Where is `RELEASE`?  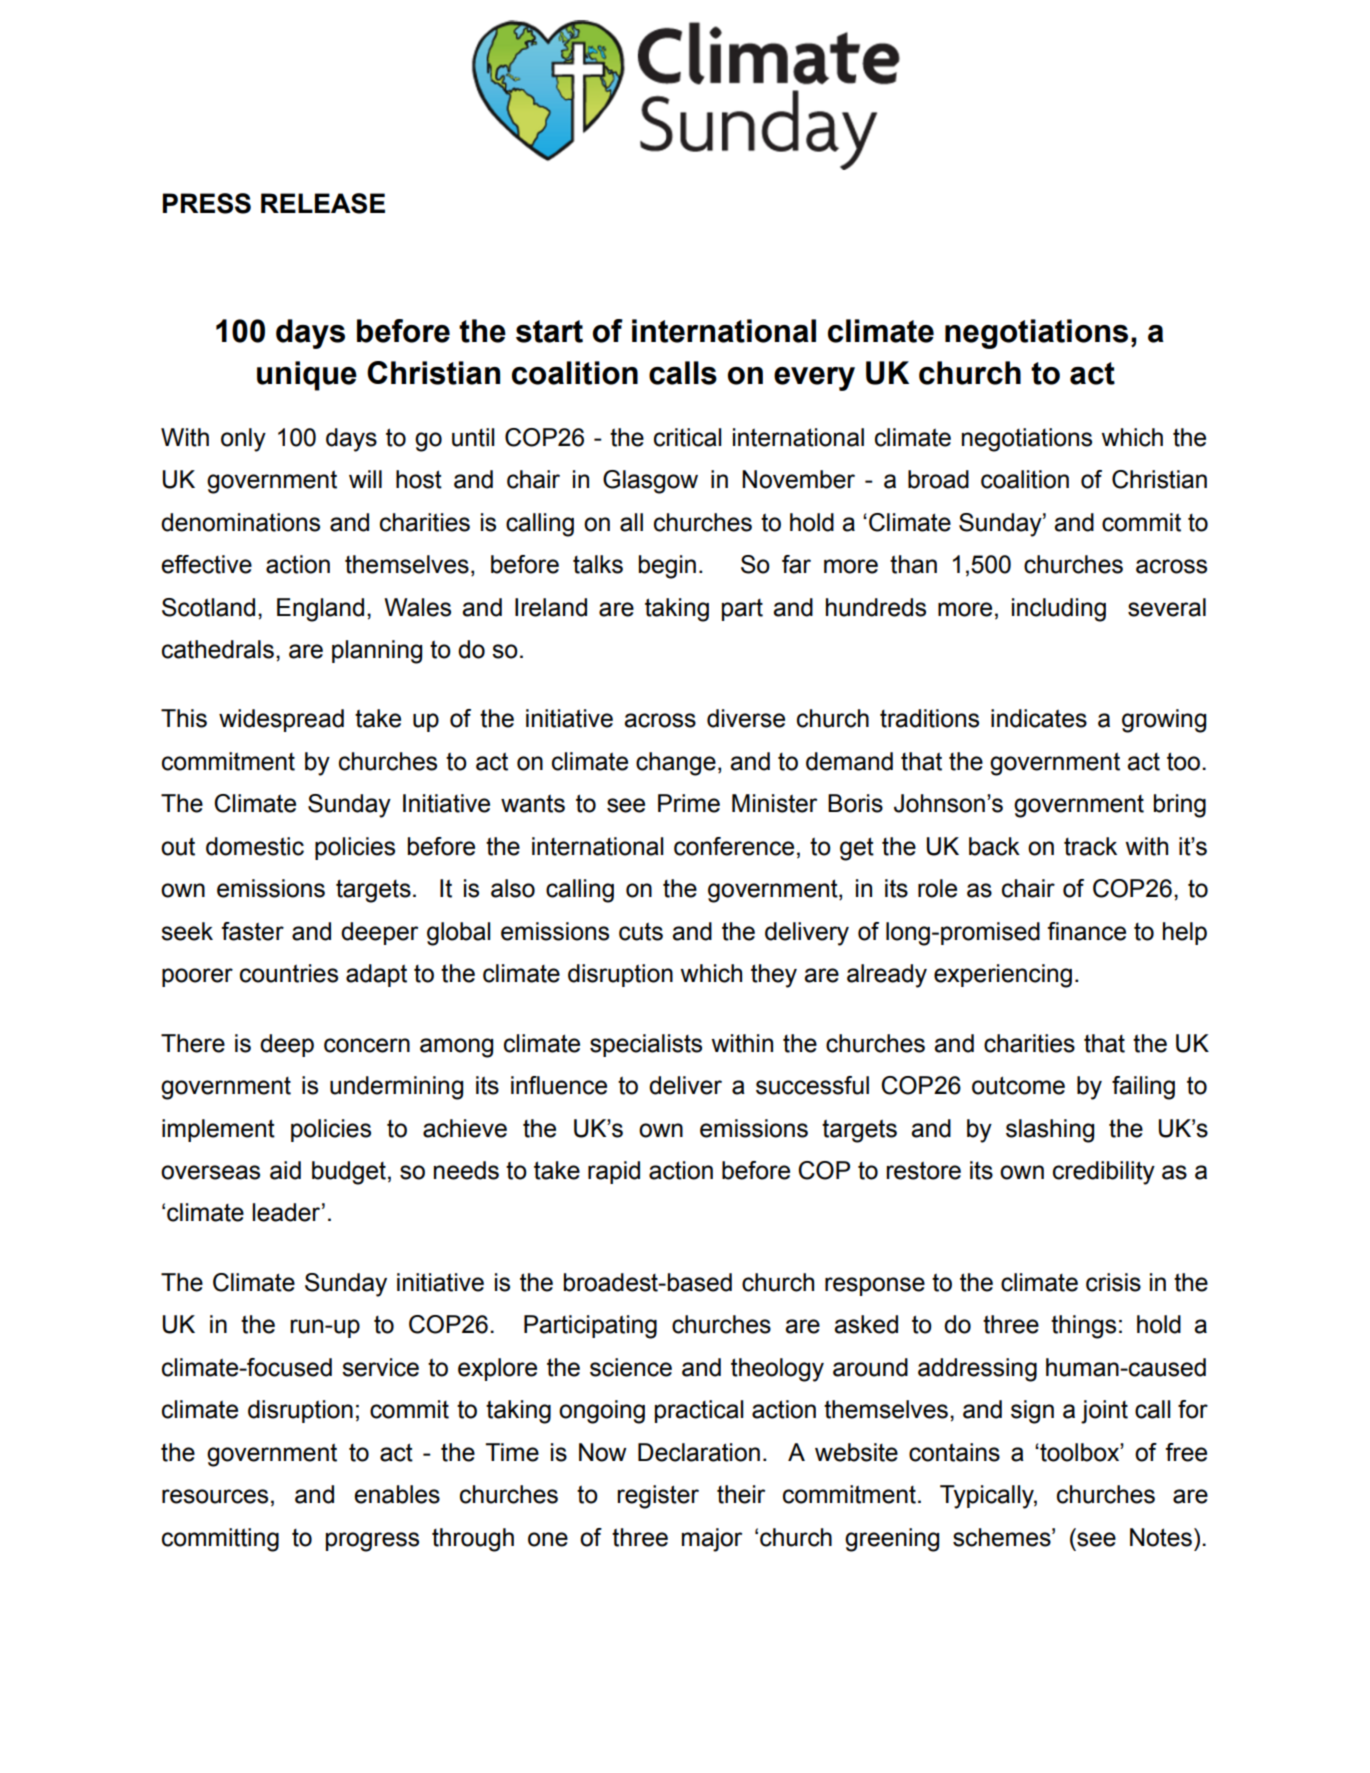 RELEASE is located at coordinates (323, 203).
